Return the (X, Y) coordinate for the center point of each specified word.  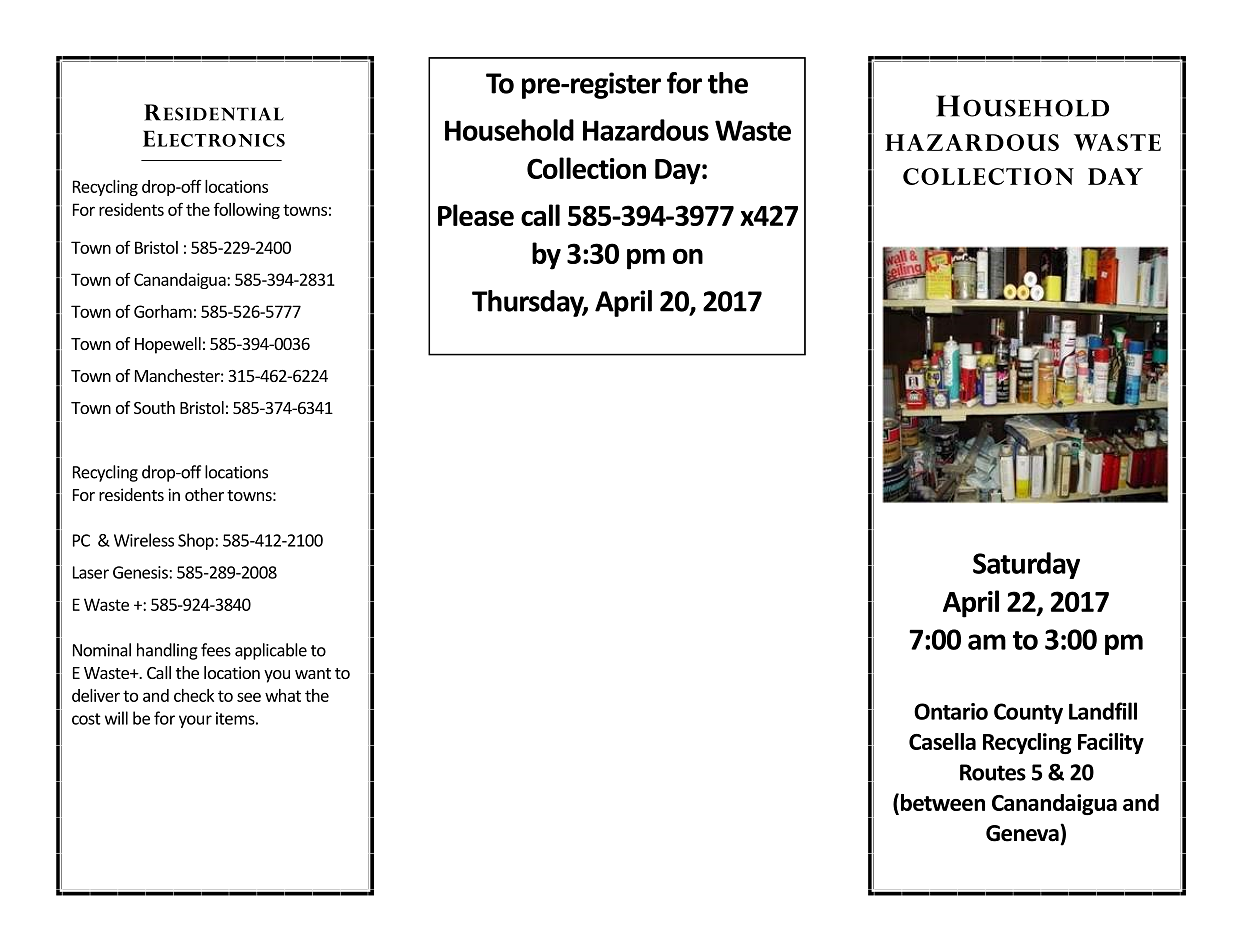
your (195, 721)
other (204, 494)
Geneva (1023, 833)
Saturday (1026, 565)
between (943, 802)
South (154, 407)
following (247, 211)
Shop (197, 541)
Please (476, 215)
